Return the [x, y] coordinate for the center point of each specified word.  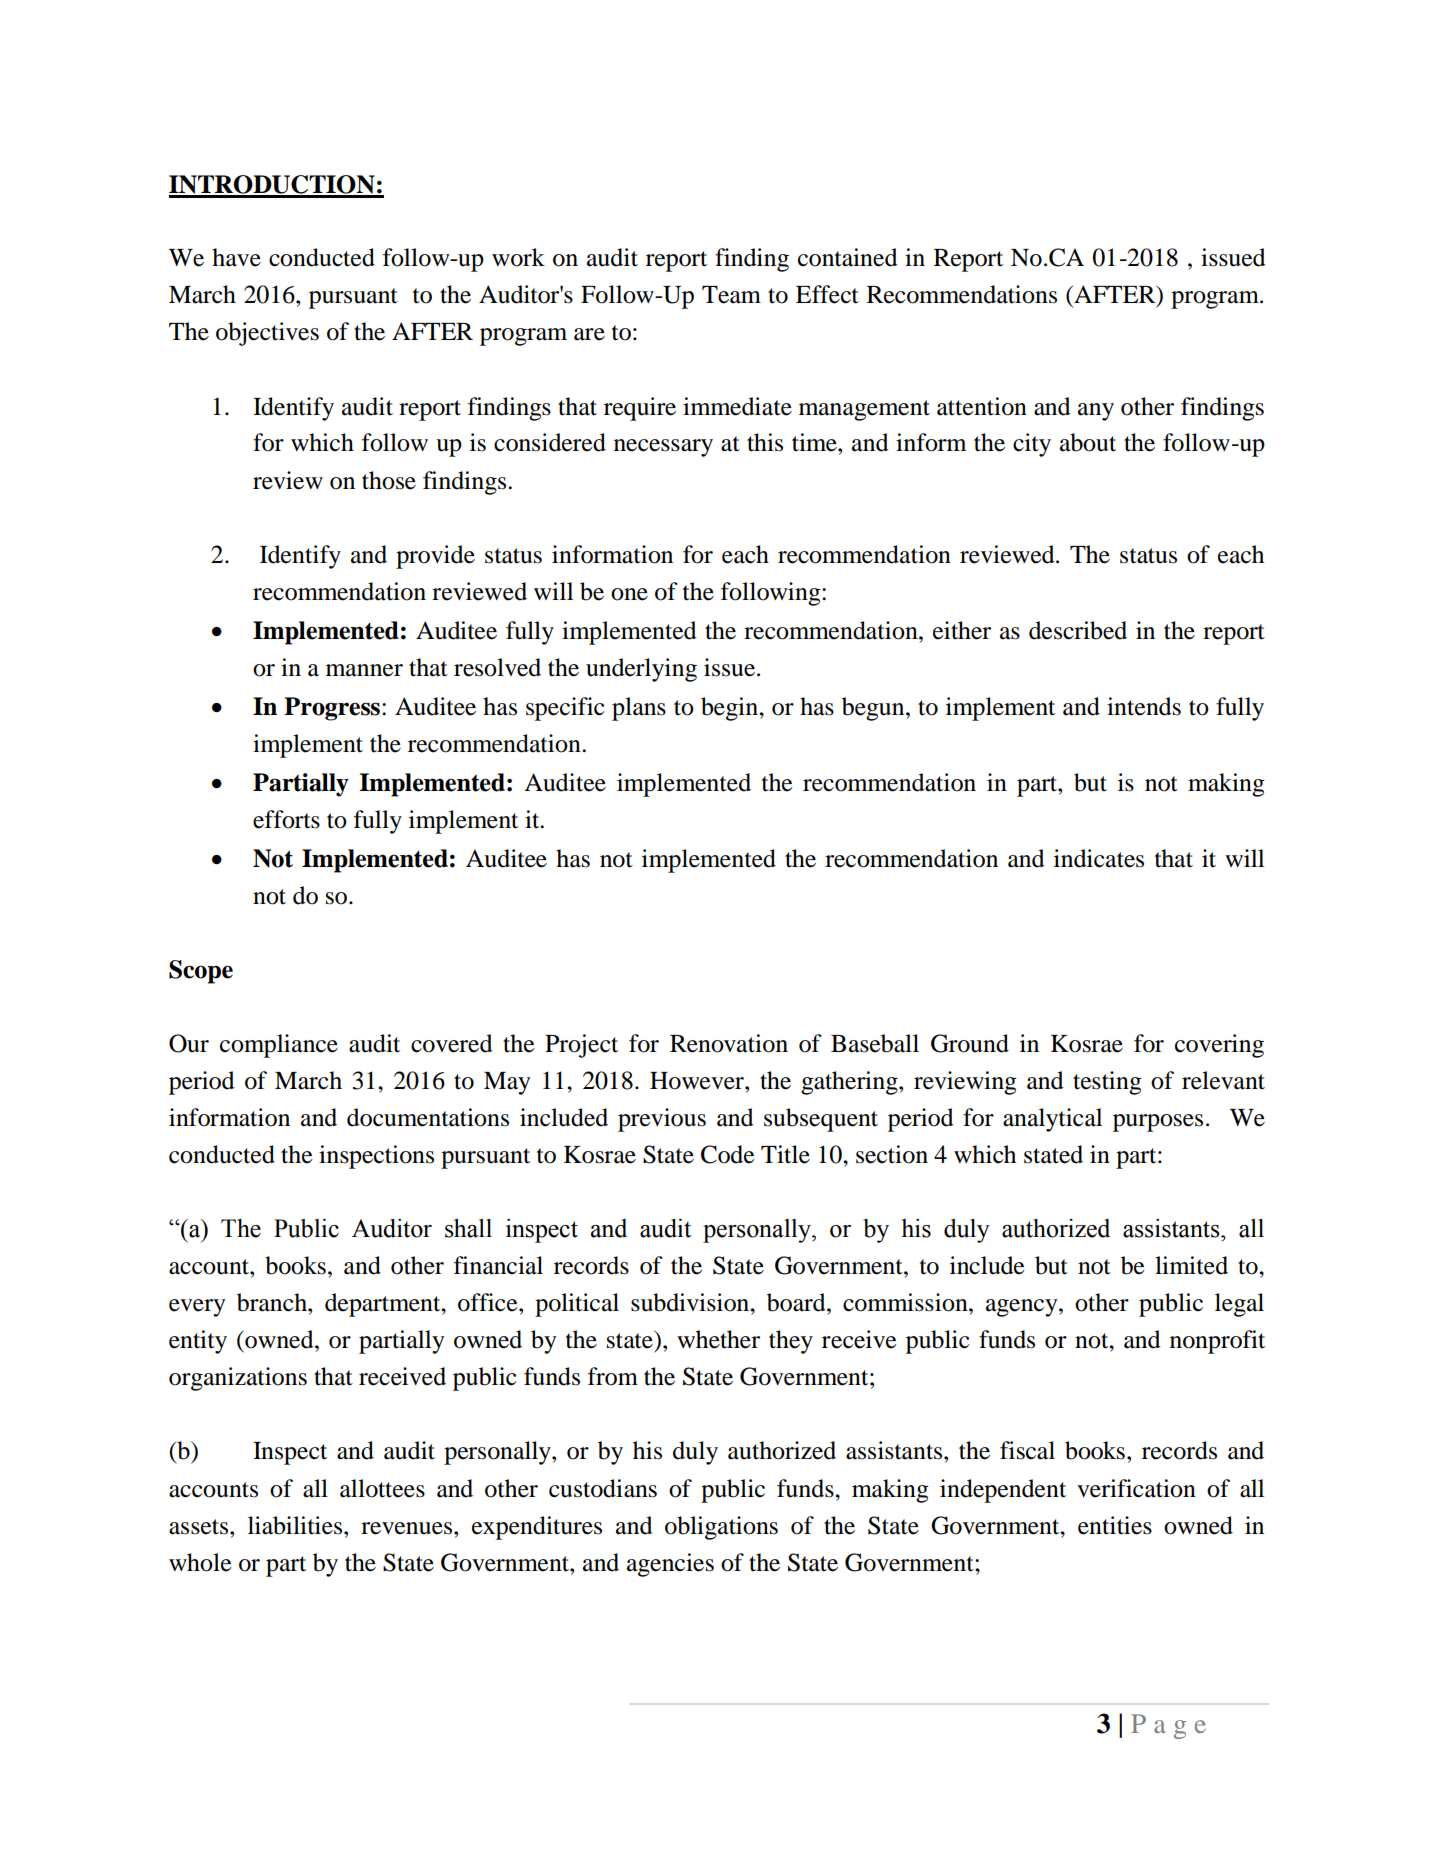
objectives [267, 334]
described [1078, 630]
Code [728, 1154]
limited [1191, 1265]
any [1096, 412]
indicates [1099, 858]
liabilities [296, 1525]
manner [364, 670]
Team [731, 295]
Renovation [729, 1043]
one [629, 594]
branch [273, 1302]
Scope [201, 972]
